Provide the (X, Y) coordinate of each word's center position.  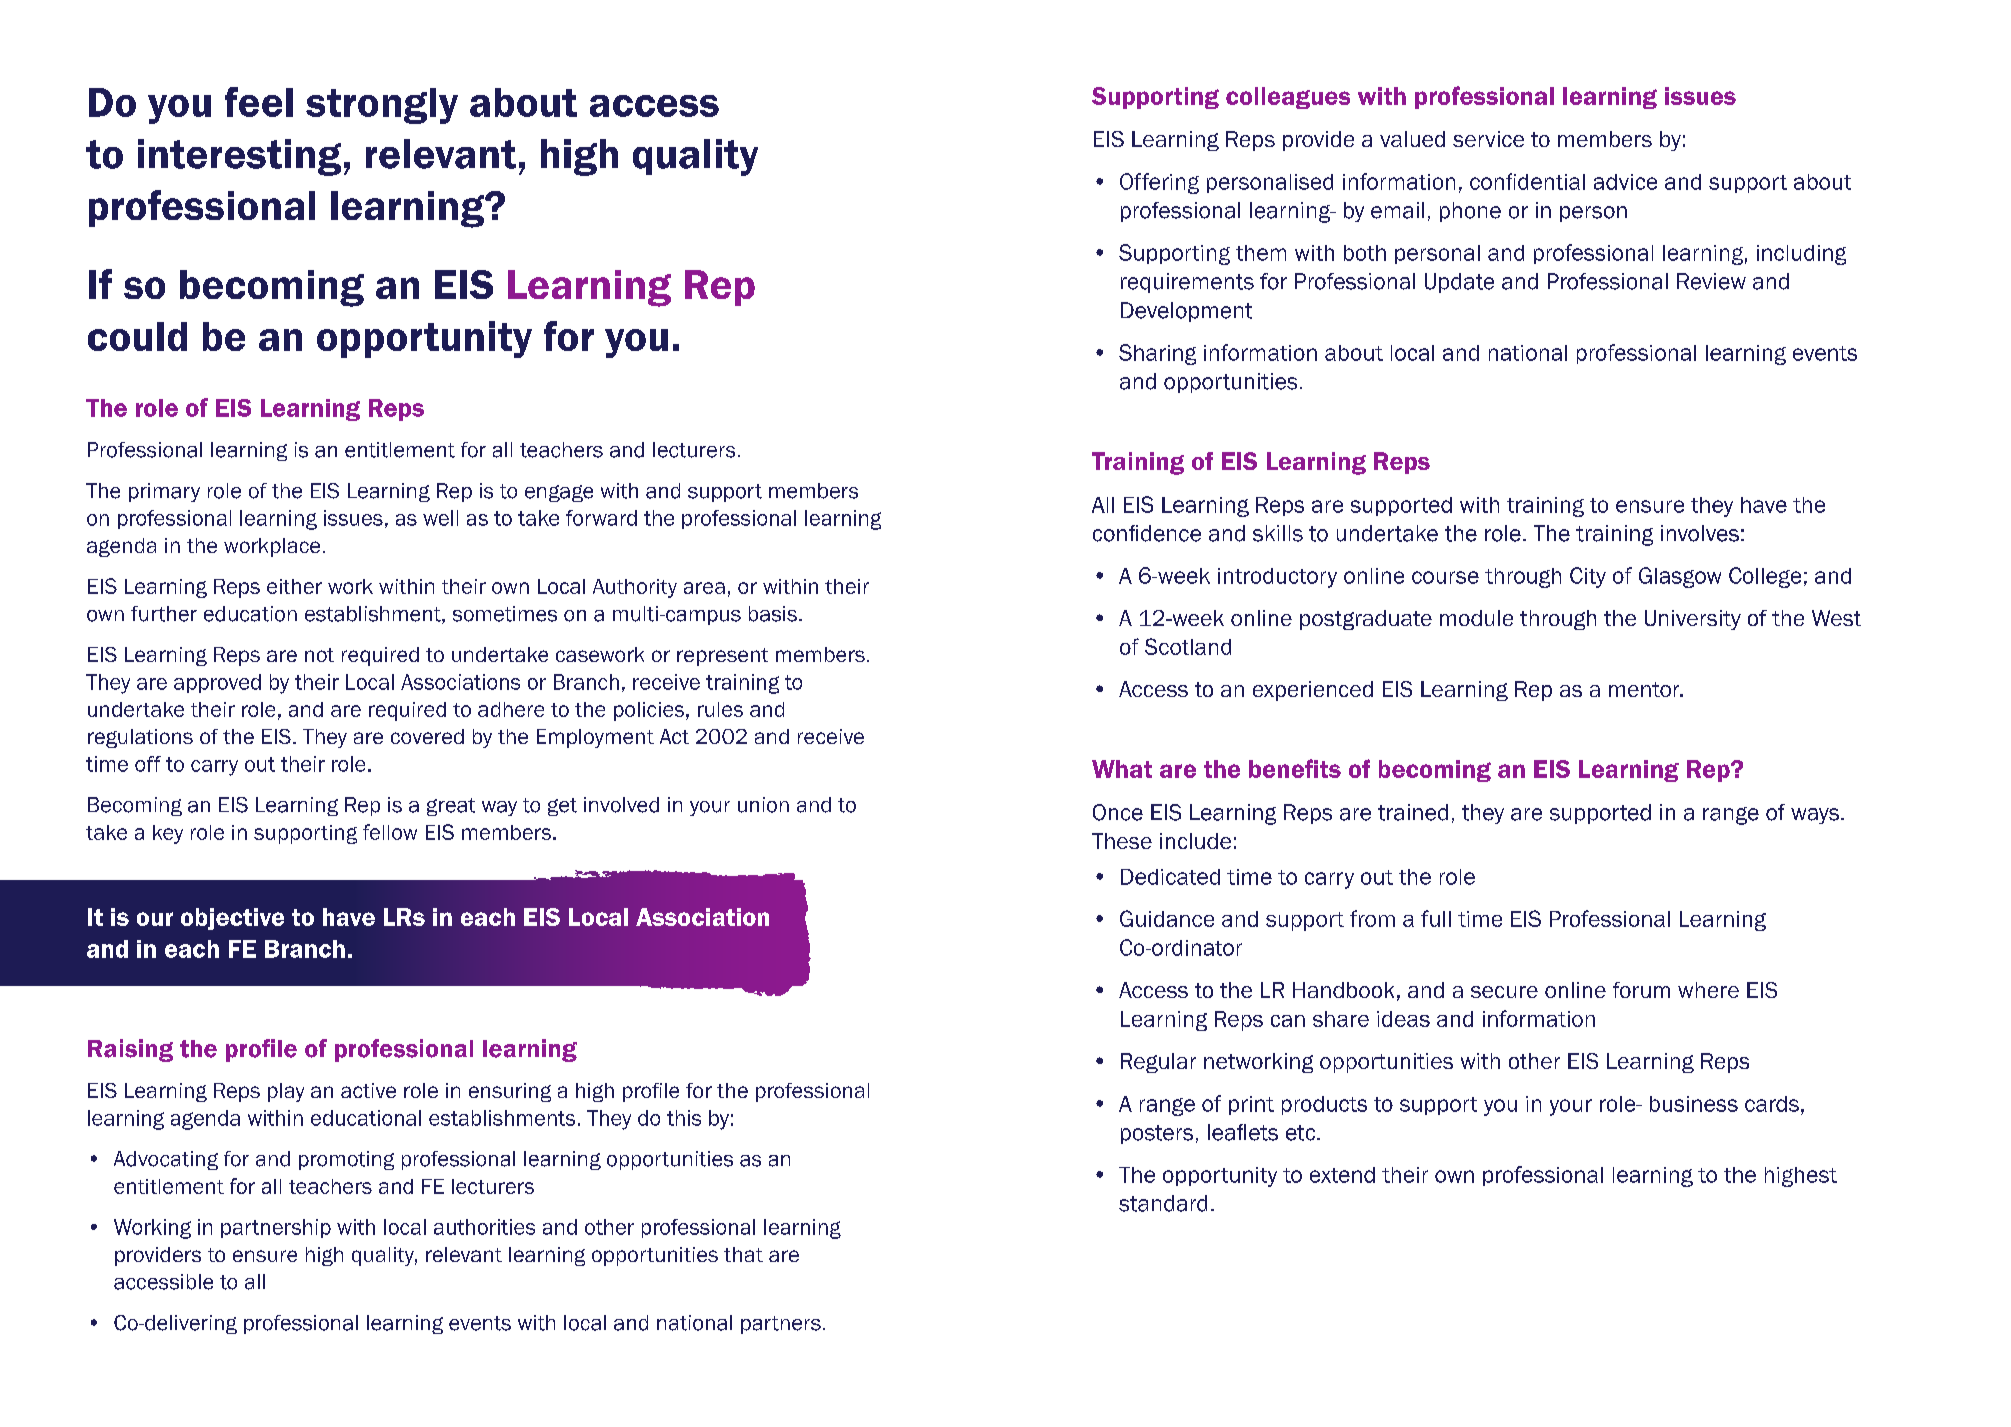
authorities (484, 1227)
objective (232, 919)
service (1488, 139)
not (319, 655)
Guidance (1167, 918)
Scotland (1188, 646)
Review (1711, 281)
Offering (1159, 183)
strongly (382, 106)
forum (1641, 990)
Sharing (1157, 354)
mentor (1645, 689)
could (137, 336)
